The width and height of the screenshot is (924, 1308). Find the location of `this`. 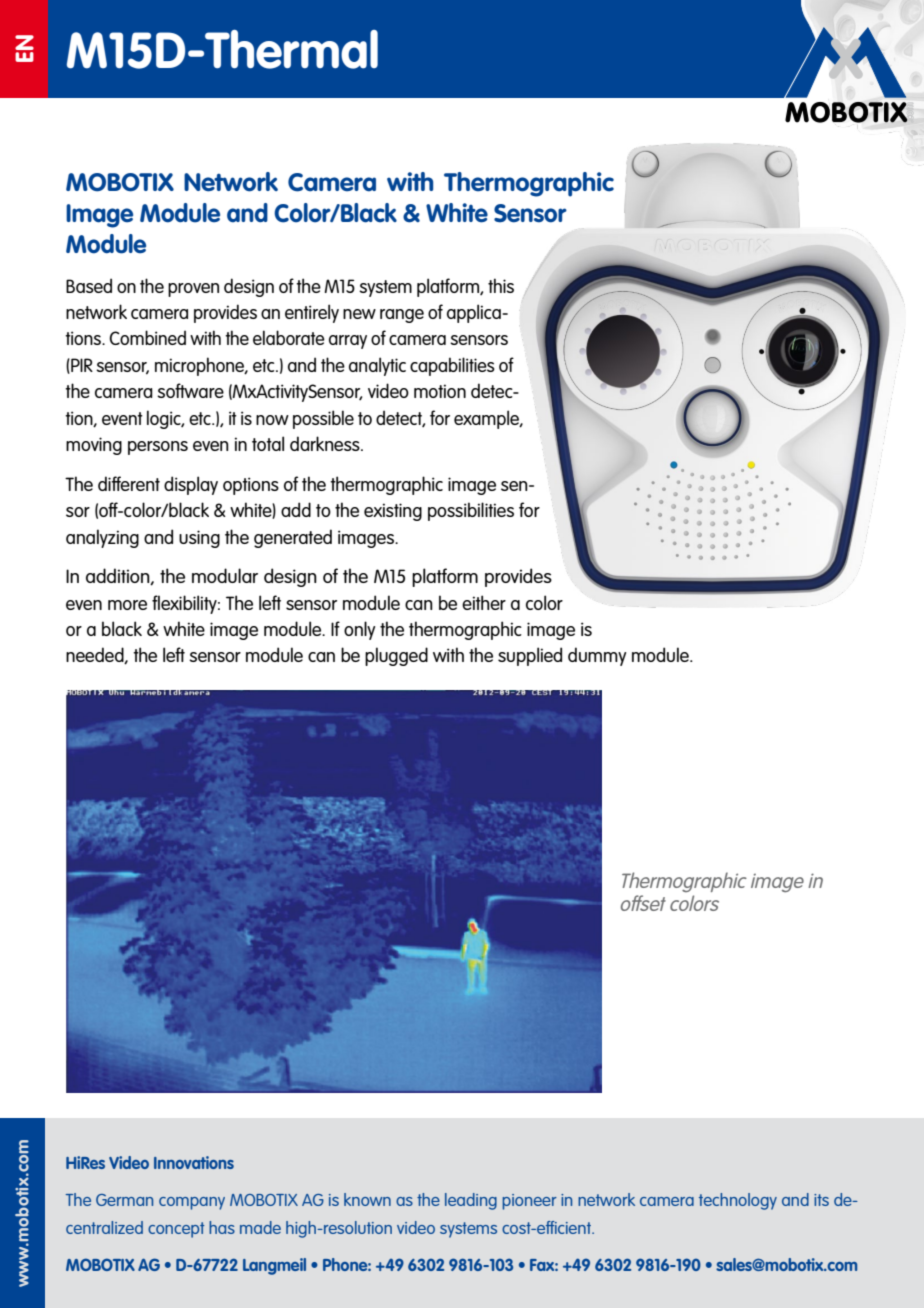

this is located at coordinates (501, 285).
